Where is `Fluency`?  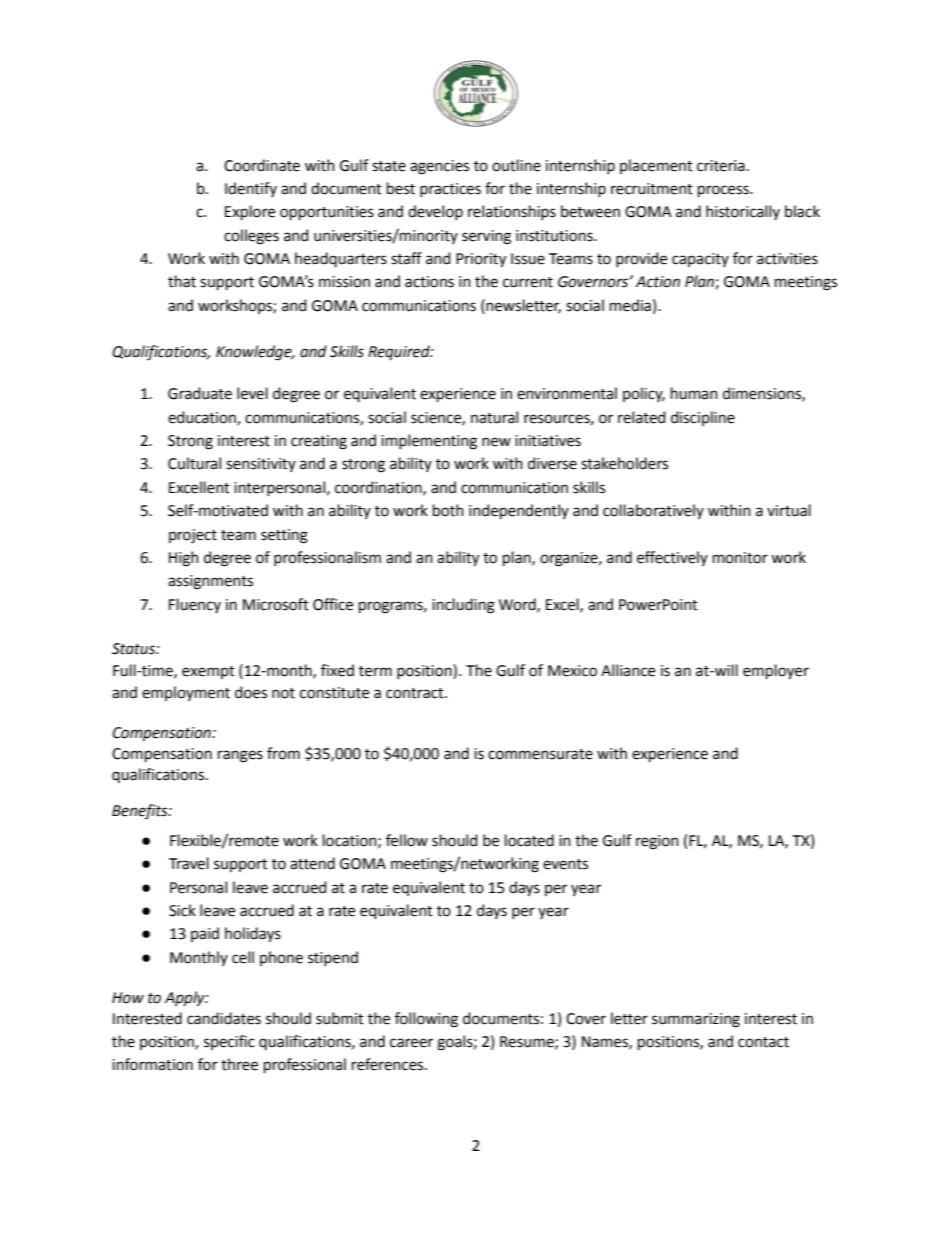
Fluency is located at coordinates (195, 605).
